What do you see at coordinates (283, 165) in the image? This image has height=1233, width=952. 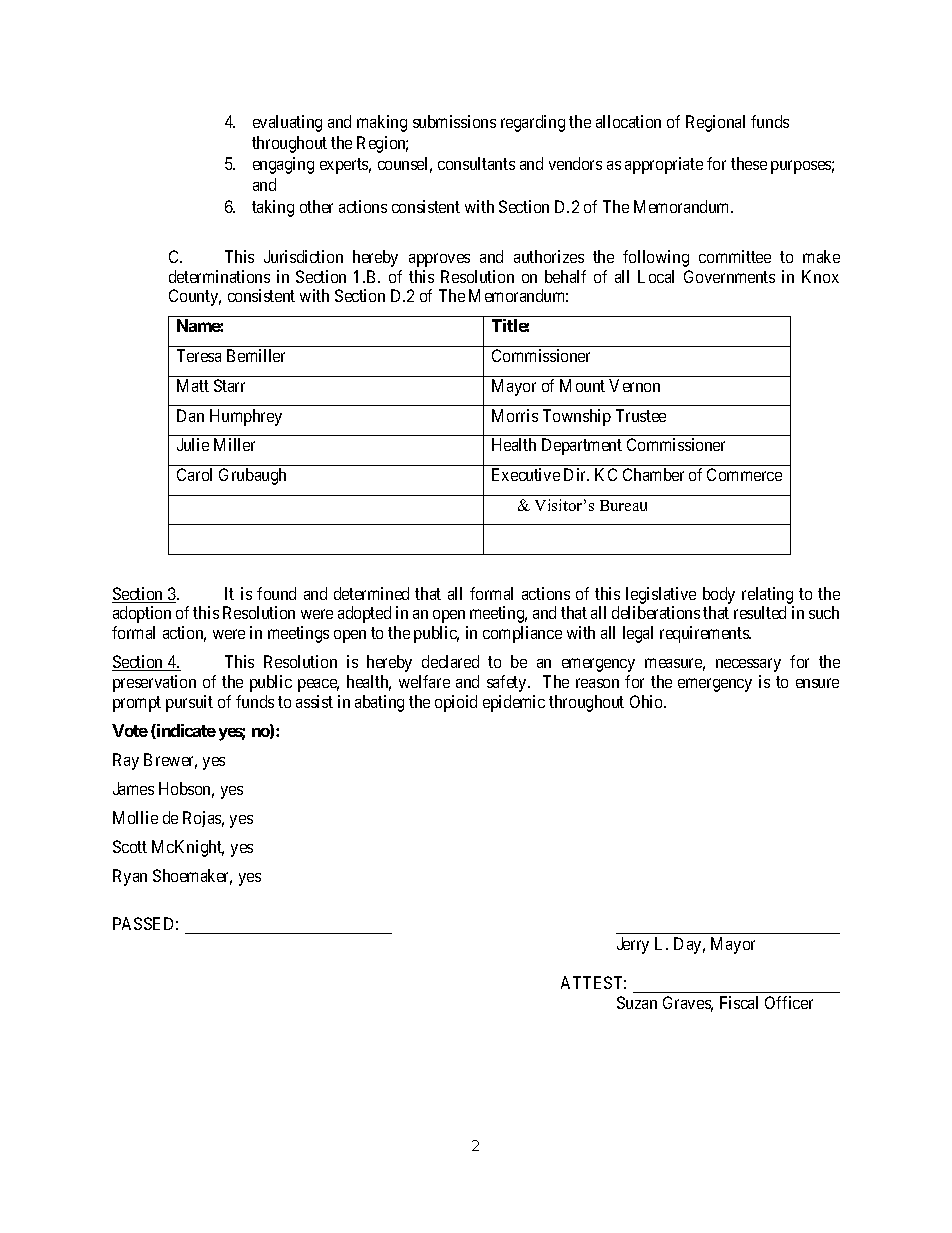 I see `engaging` at bounding box center [283, 165].
